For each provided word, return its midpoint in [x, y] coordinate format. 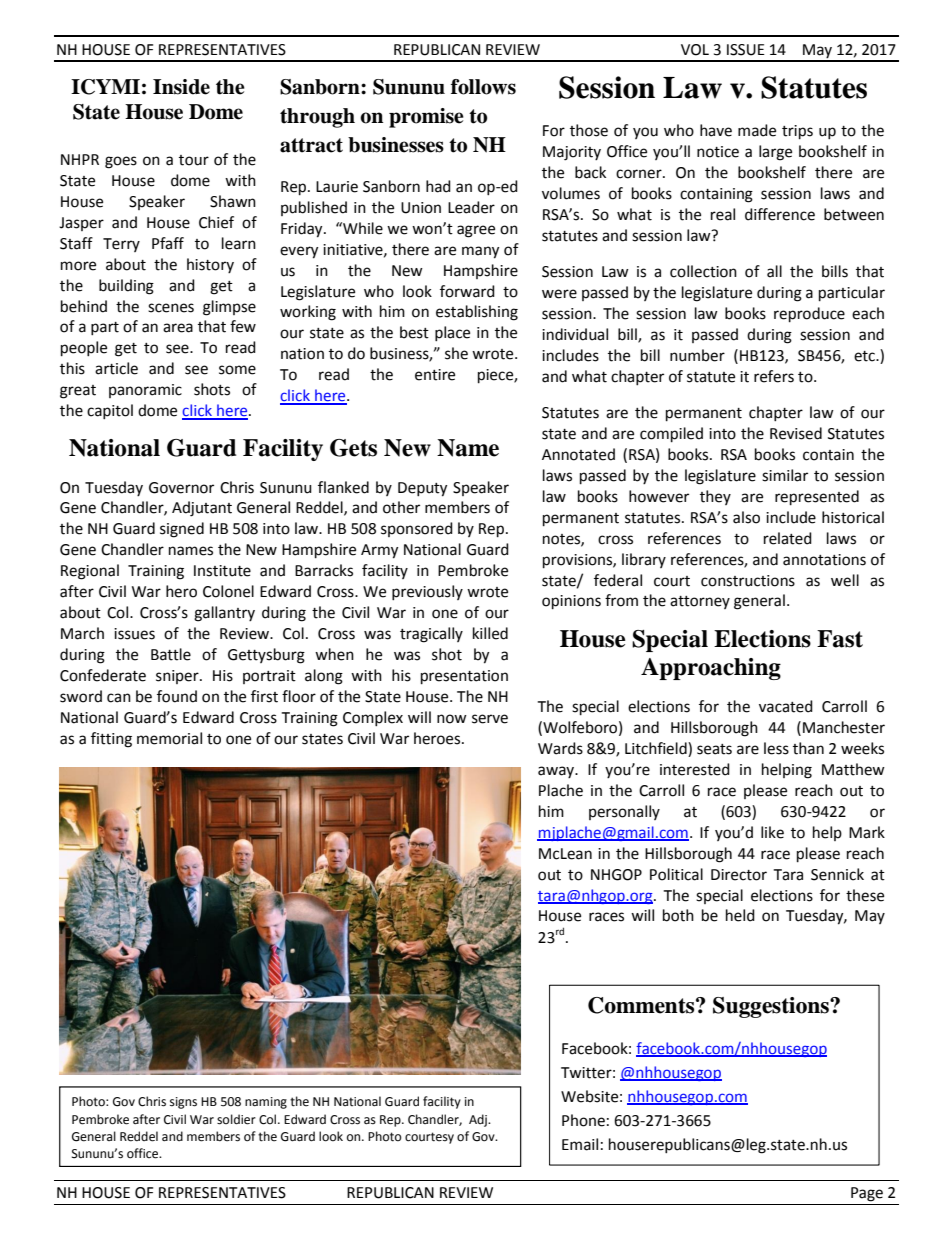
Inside [181, 87]
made [757, 130]
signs [183, 1103]
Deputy [422, 489]
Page [867, 1194]
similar [785, 475]
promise [426, 118]
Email [580, 1144]
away [557, 772]
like [772, 832]
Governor [181, 488]
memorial [169, 738]
